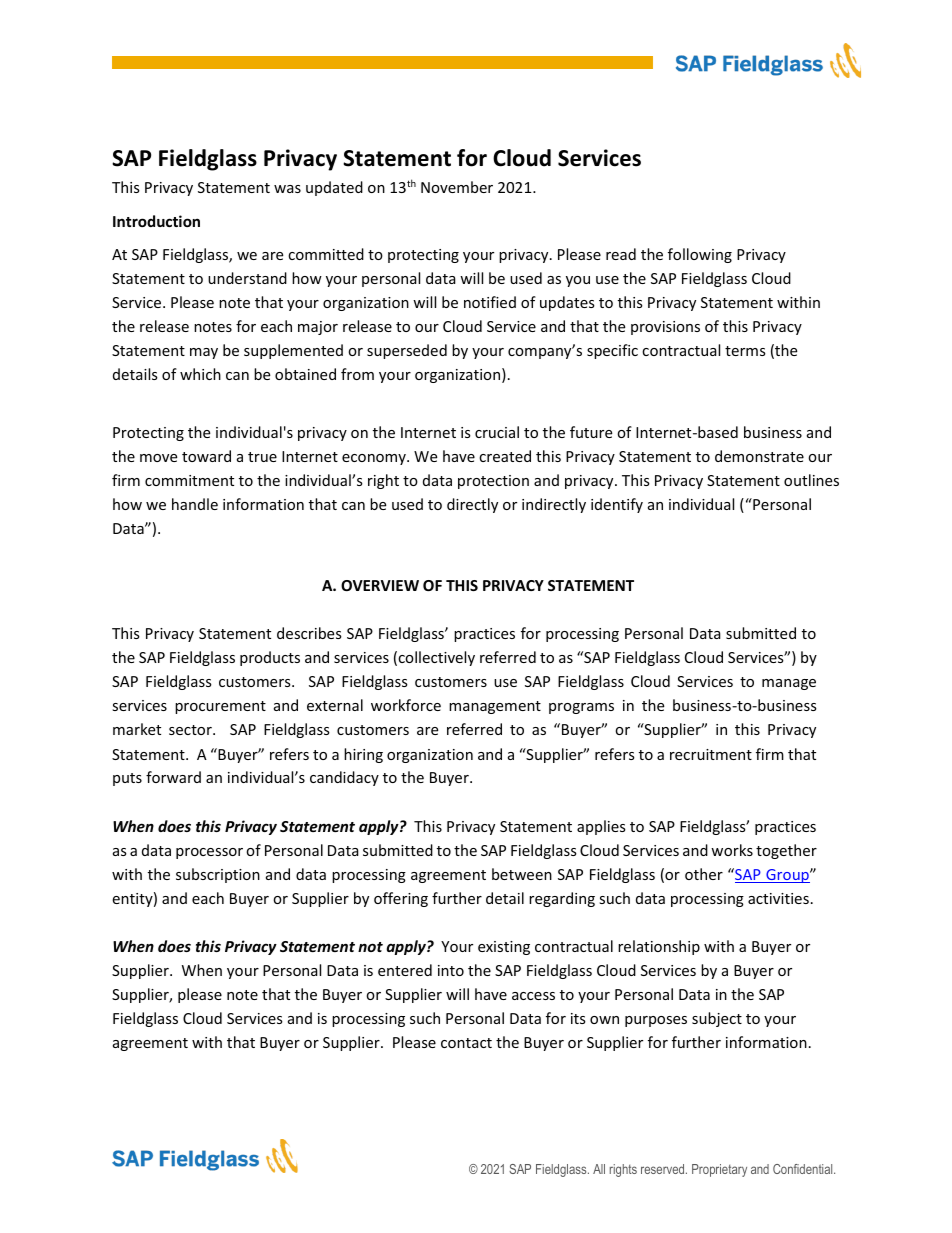  Describe the element at coordinates (209, 853) in the image. I see `processor` at that location.
